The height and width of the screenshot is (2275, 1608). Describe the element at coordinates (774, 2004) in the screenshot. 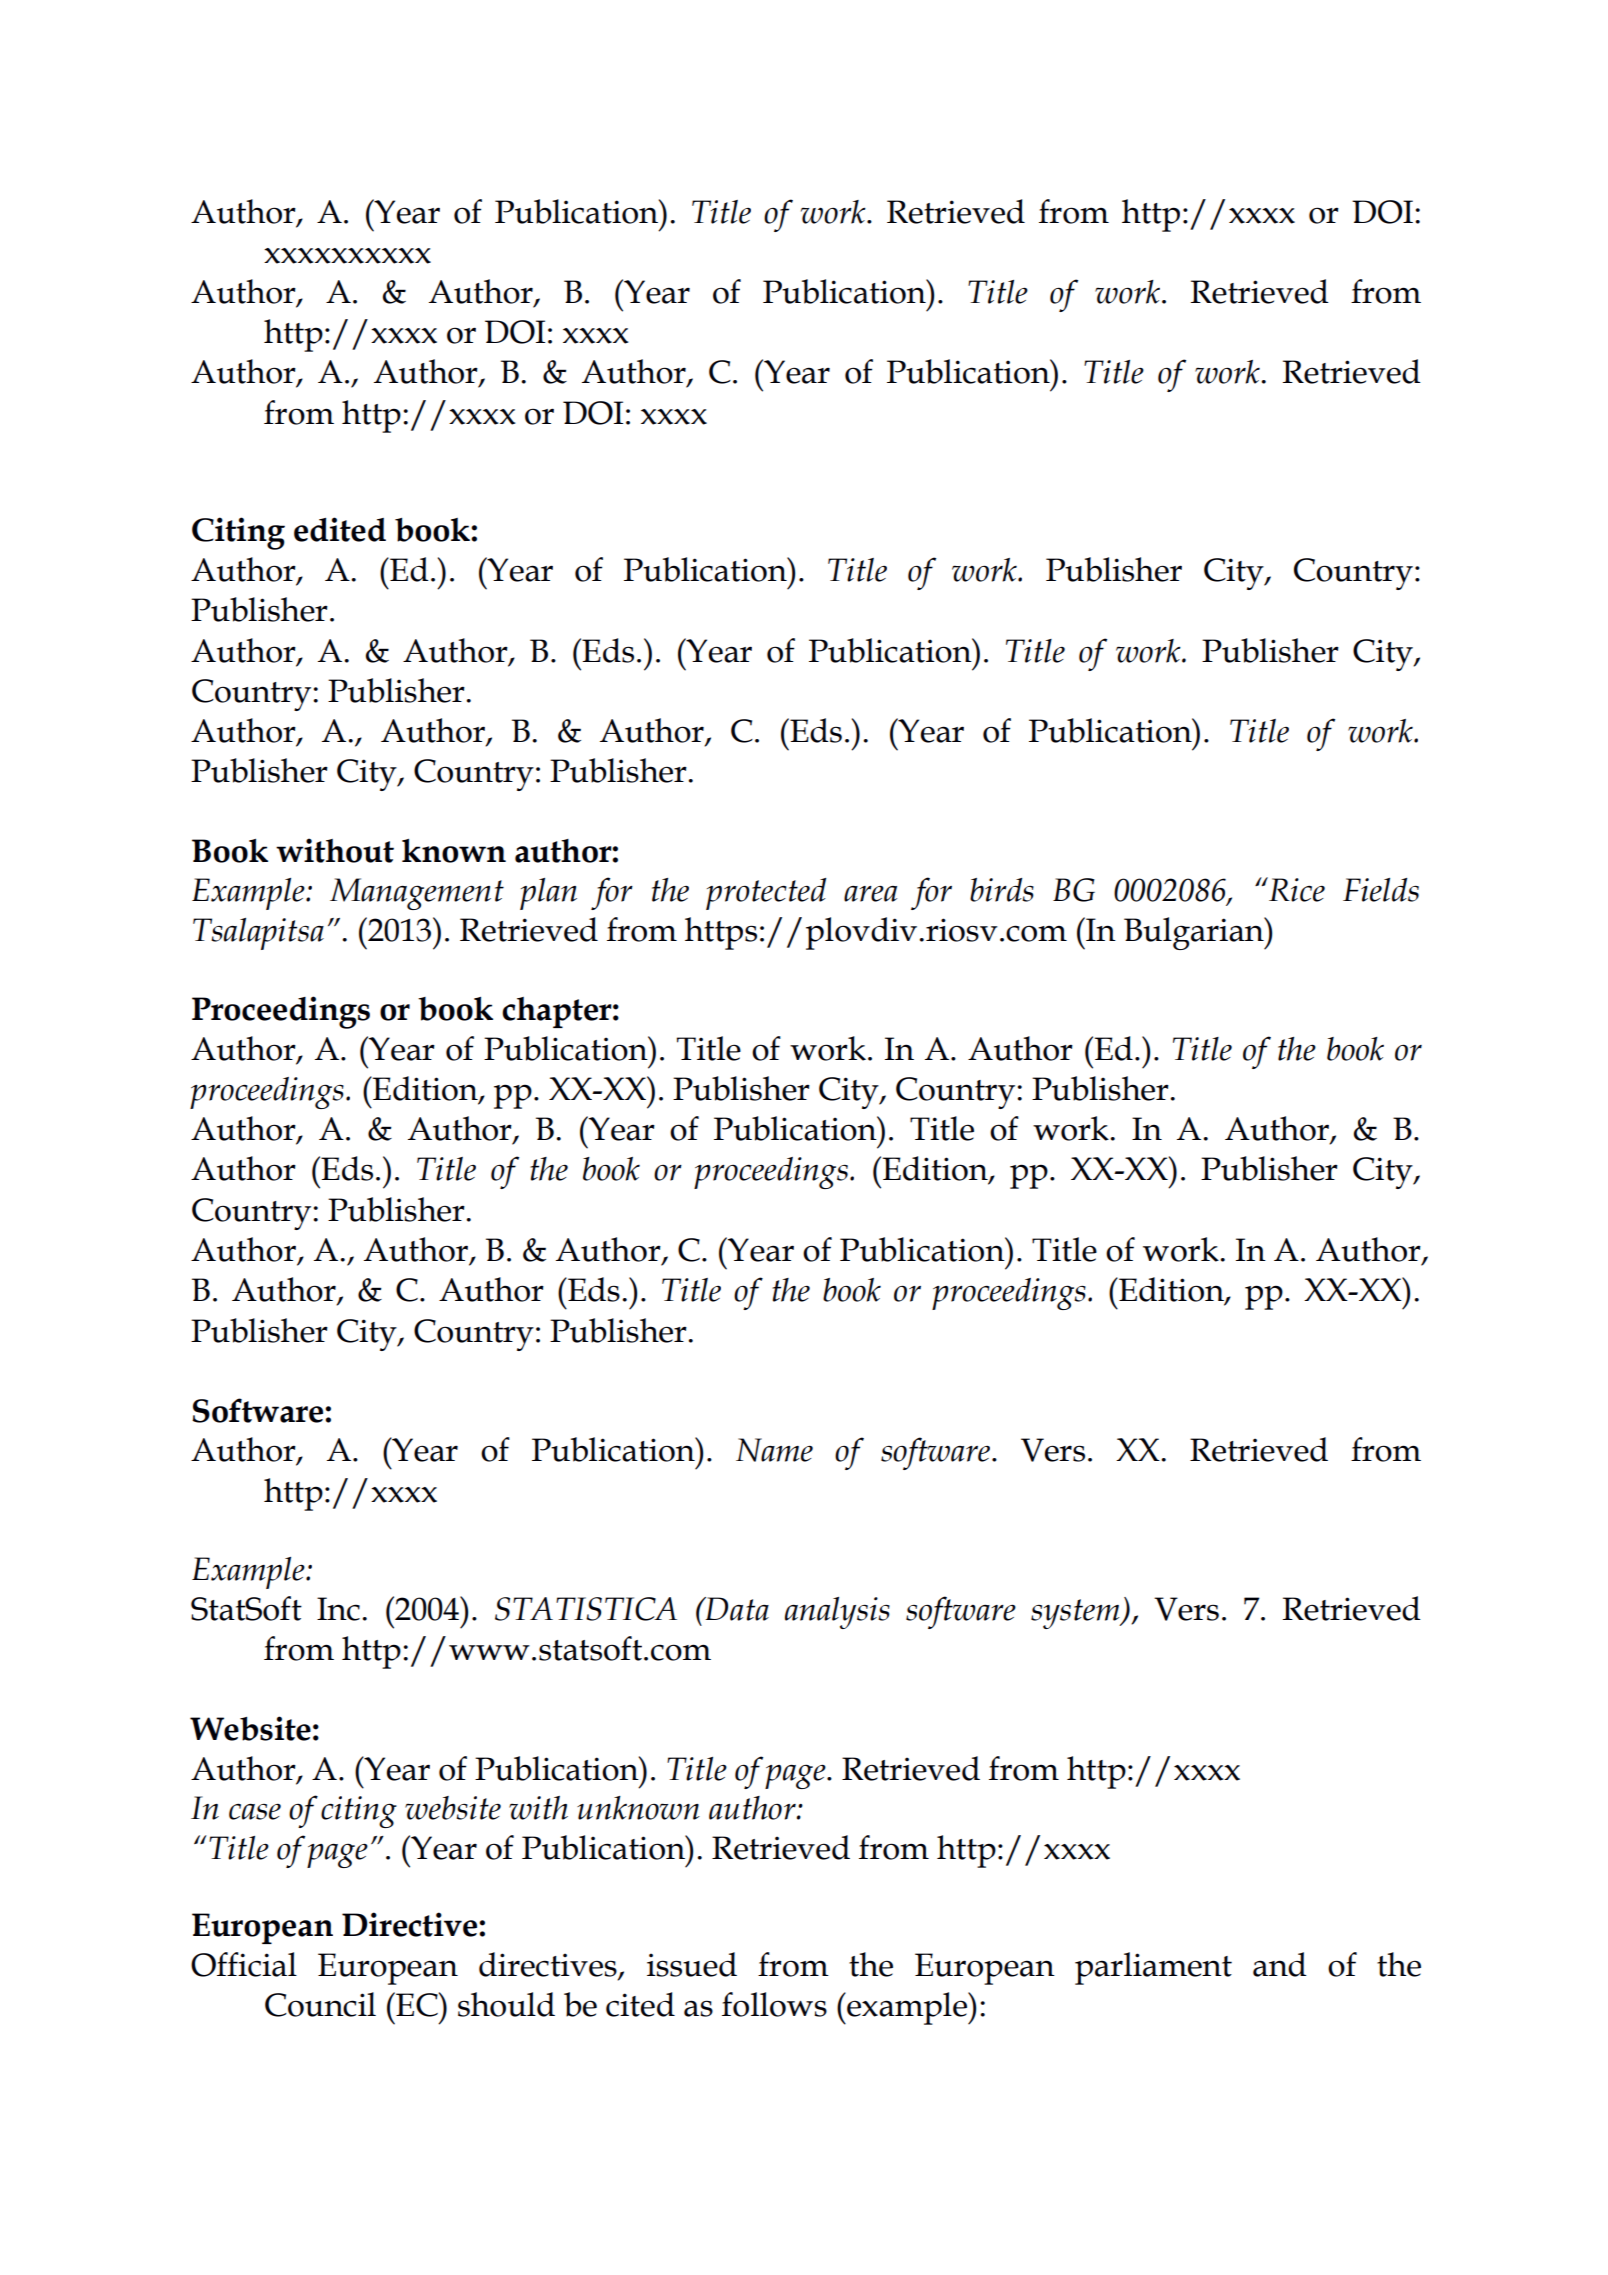

I see `follows` at that location.
